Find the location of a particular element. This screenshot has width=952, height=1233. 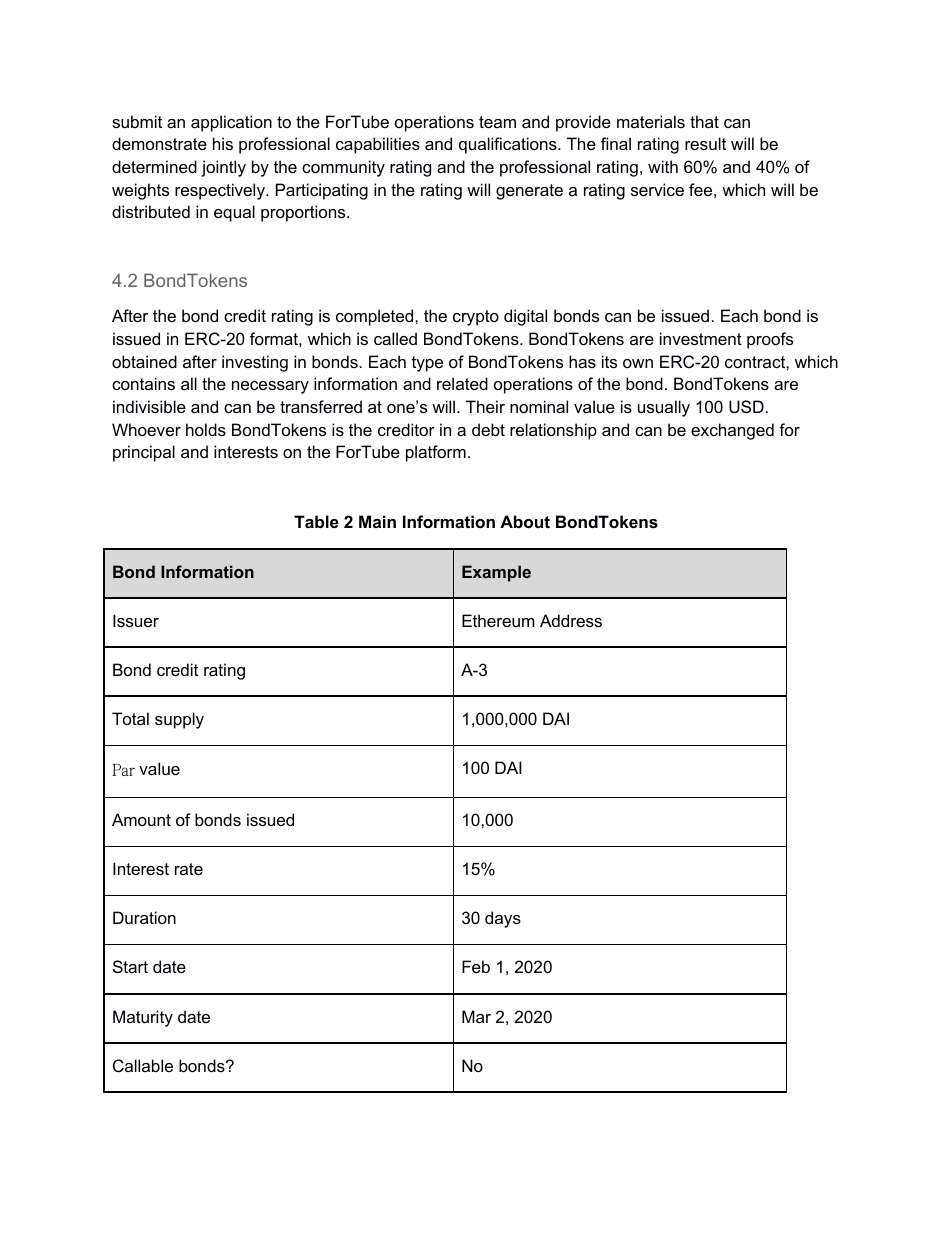

supply is located at coordinates (179, 720).
